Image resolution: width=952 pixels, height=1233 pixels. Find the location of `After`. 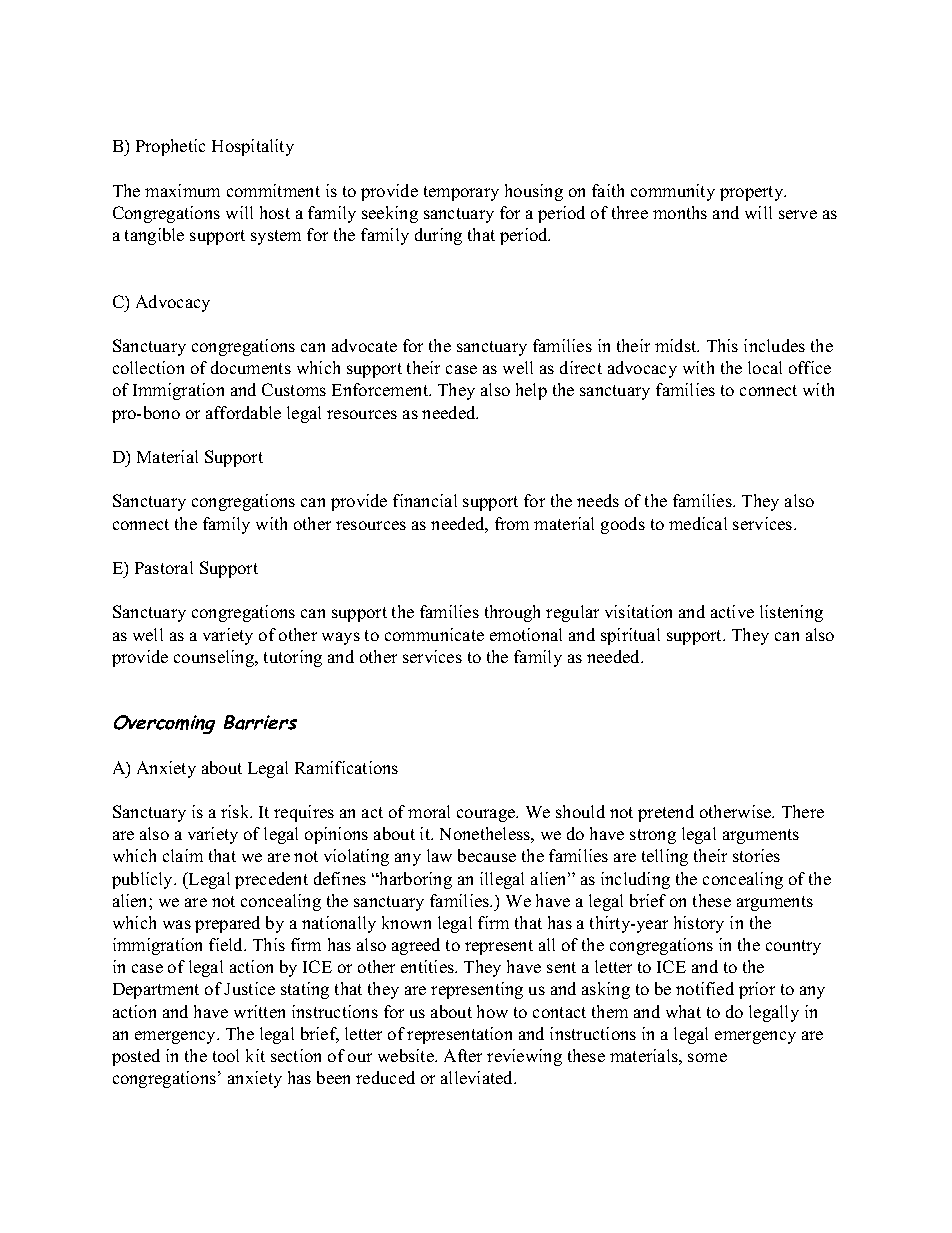

After is located at coordinates (463, 1055).
